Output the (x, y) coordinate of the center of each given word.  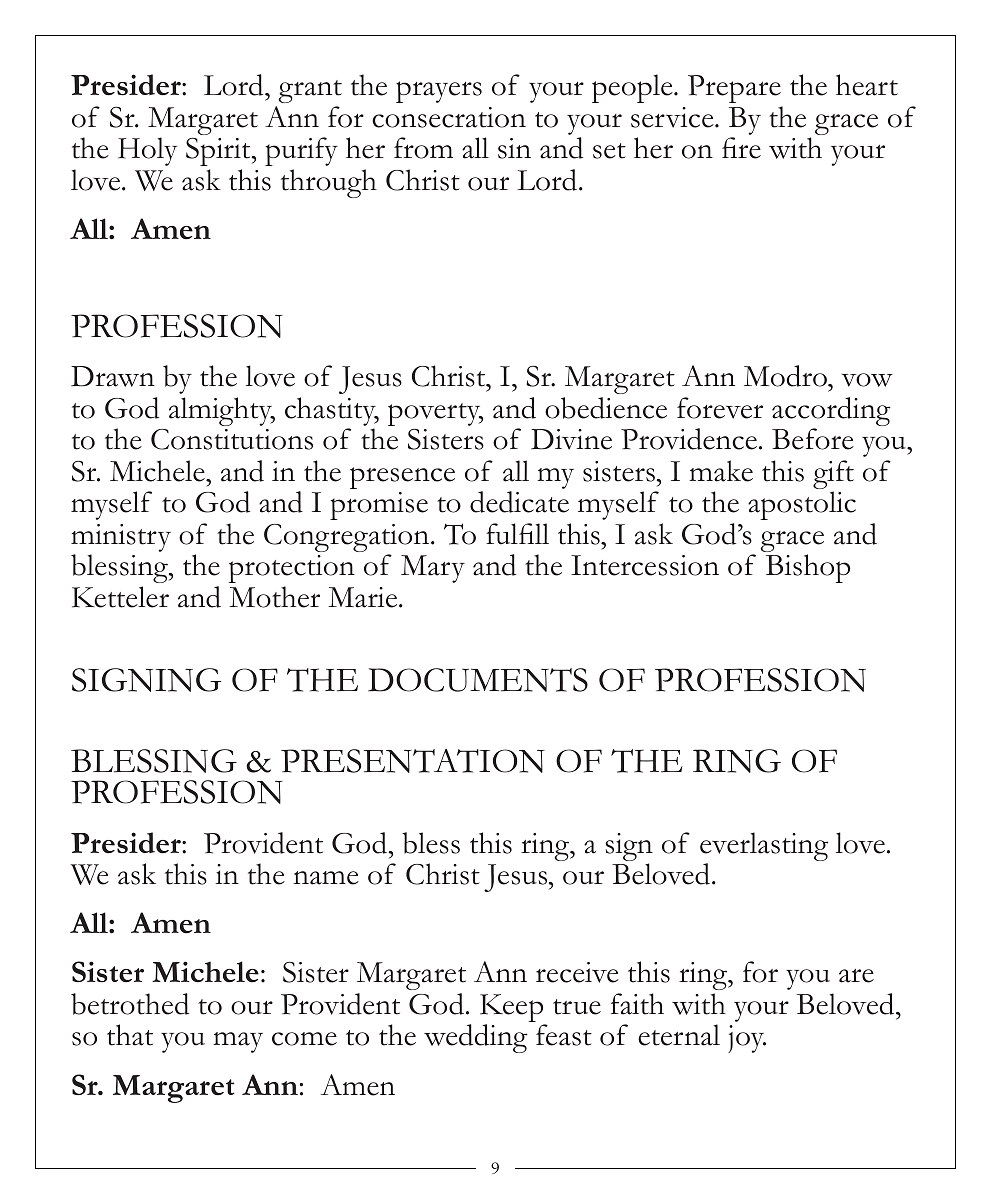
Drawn (113, 376)
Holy (147, 151)
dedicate (519, 502)
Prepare (734, 89)
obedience (606, 408)
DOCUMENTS (478, 680)
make (721, 471)
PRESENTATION (413, 761)
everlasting (764, 848)
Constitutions (232, 439)
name (326, 878)
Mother (274, 597)
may (238, 1042)
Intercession (645, 565)
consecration (449, 117)
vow (867, 380)
